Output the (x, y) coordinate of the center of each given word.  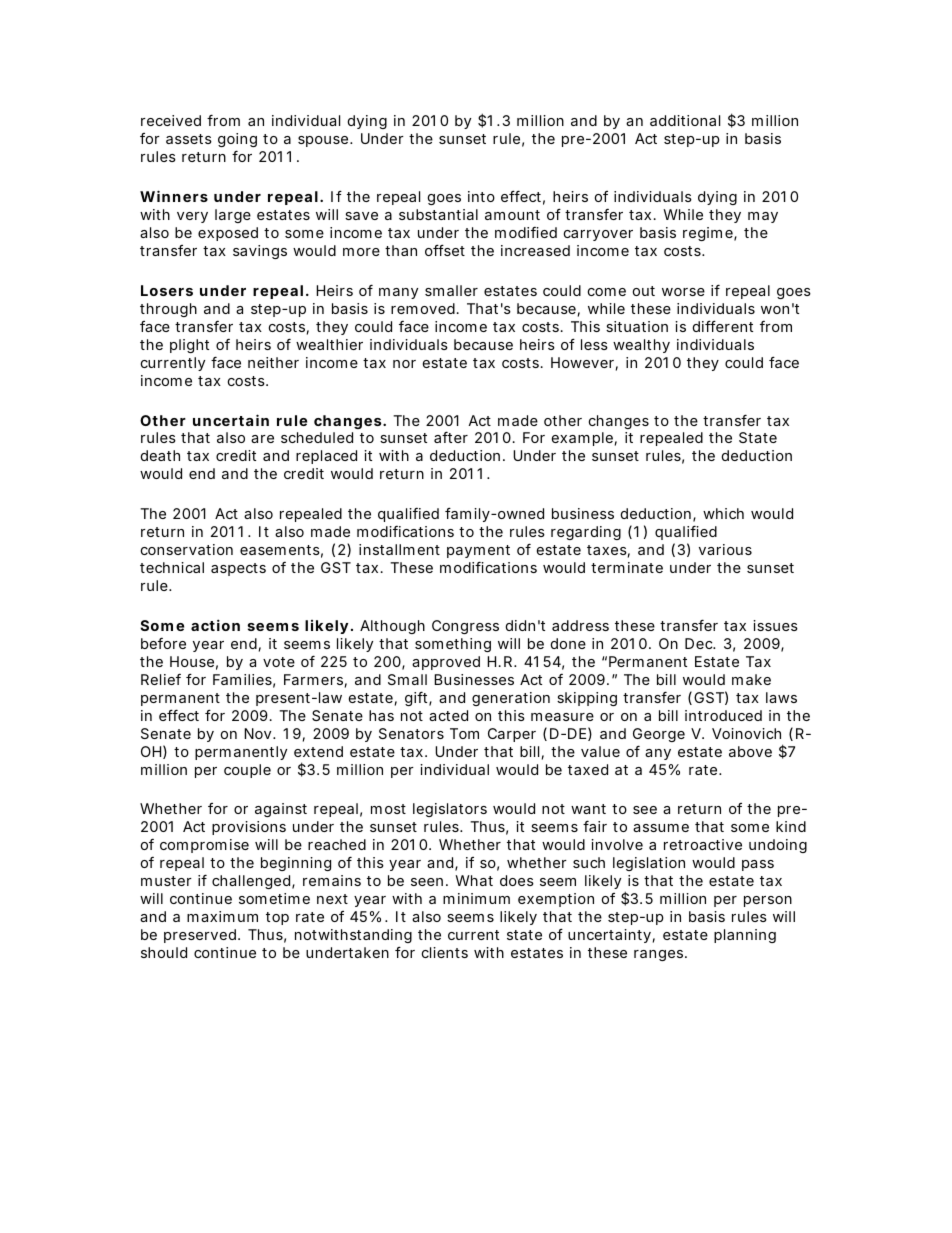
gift (418, 698)
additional (685, 120)
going (237, 142)
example (584, 439)
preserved (202, 936)
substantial (438, 214)
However (584, 364)
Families (244, 681)
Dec (700, 643)
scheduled (317, 437)
